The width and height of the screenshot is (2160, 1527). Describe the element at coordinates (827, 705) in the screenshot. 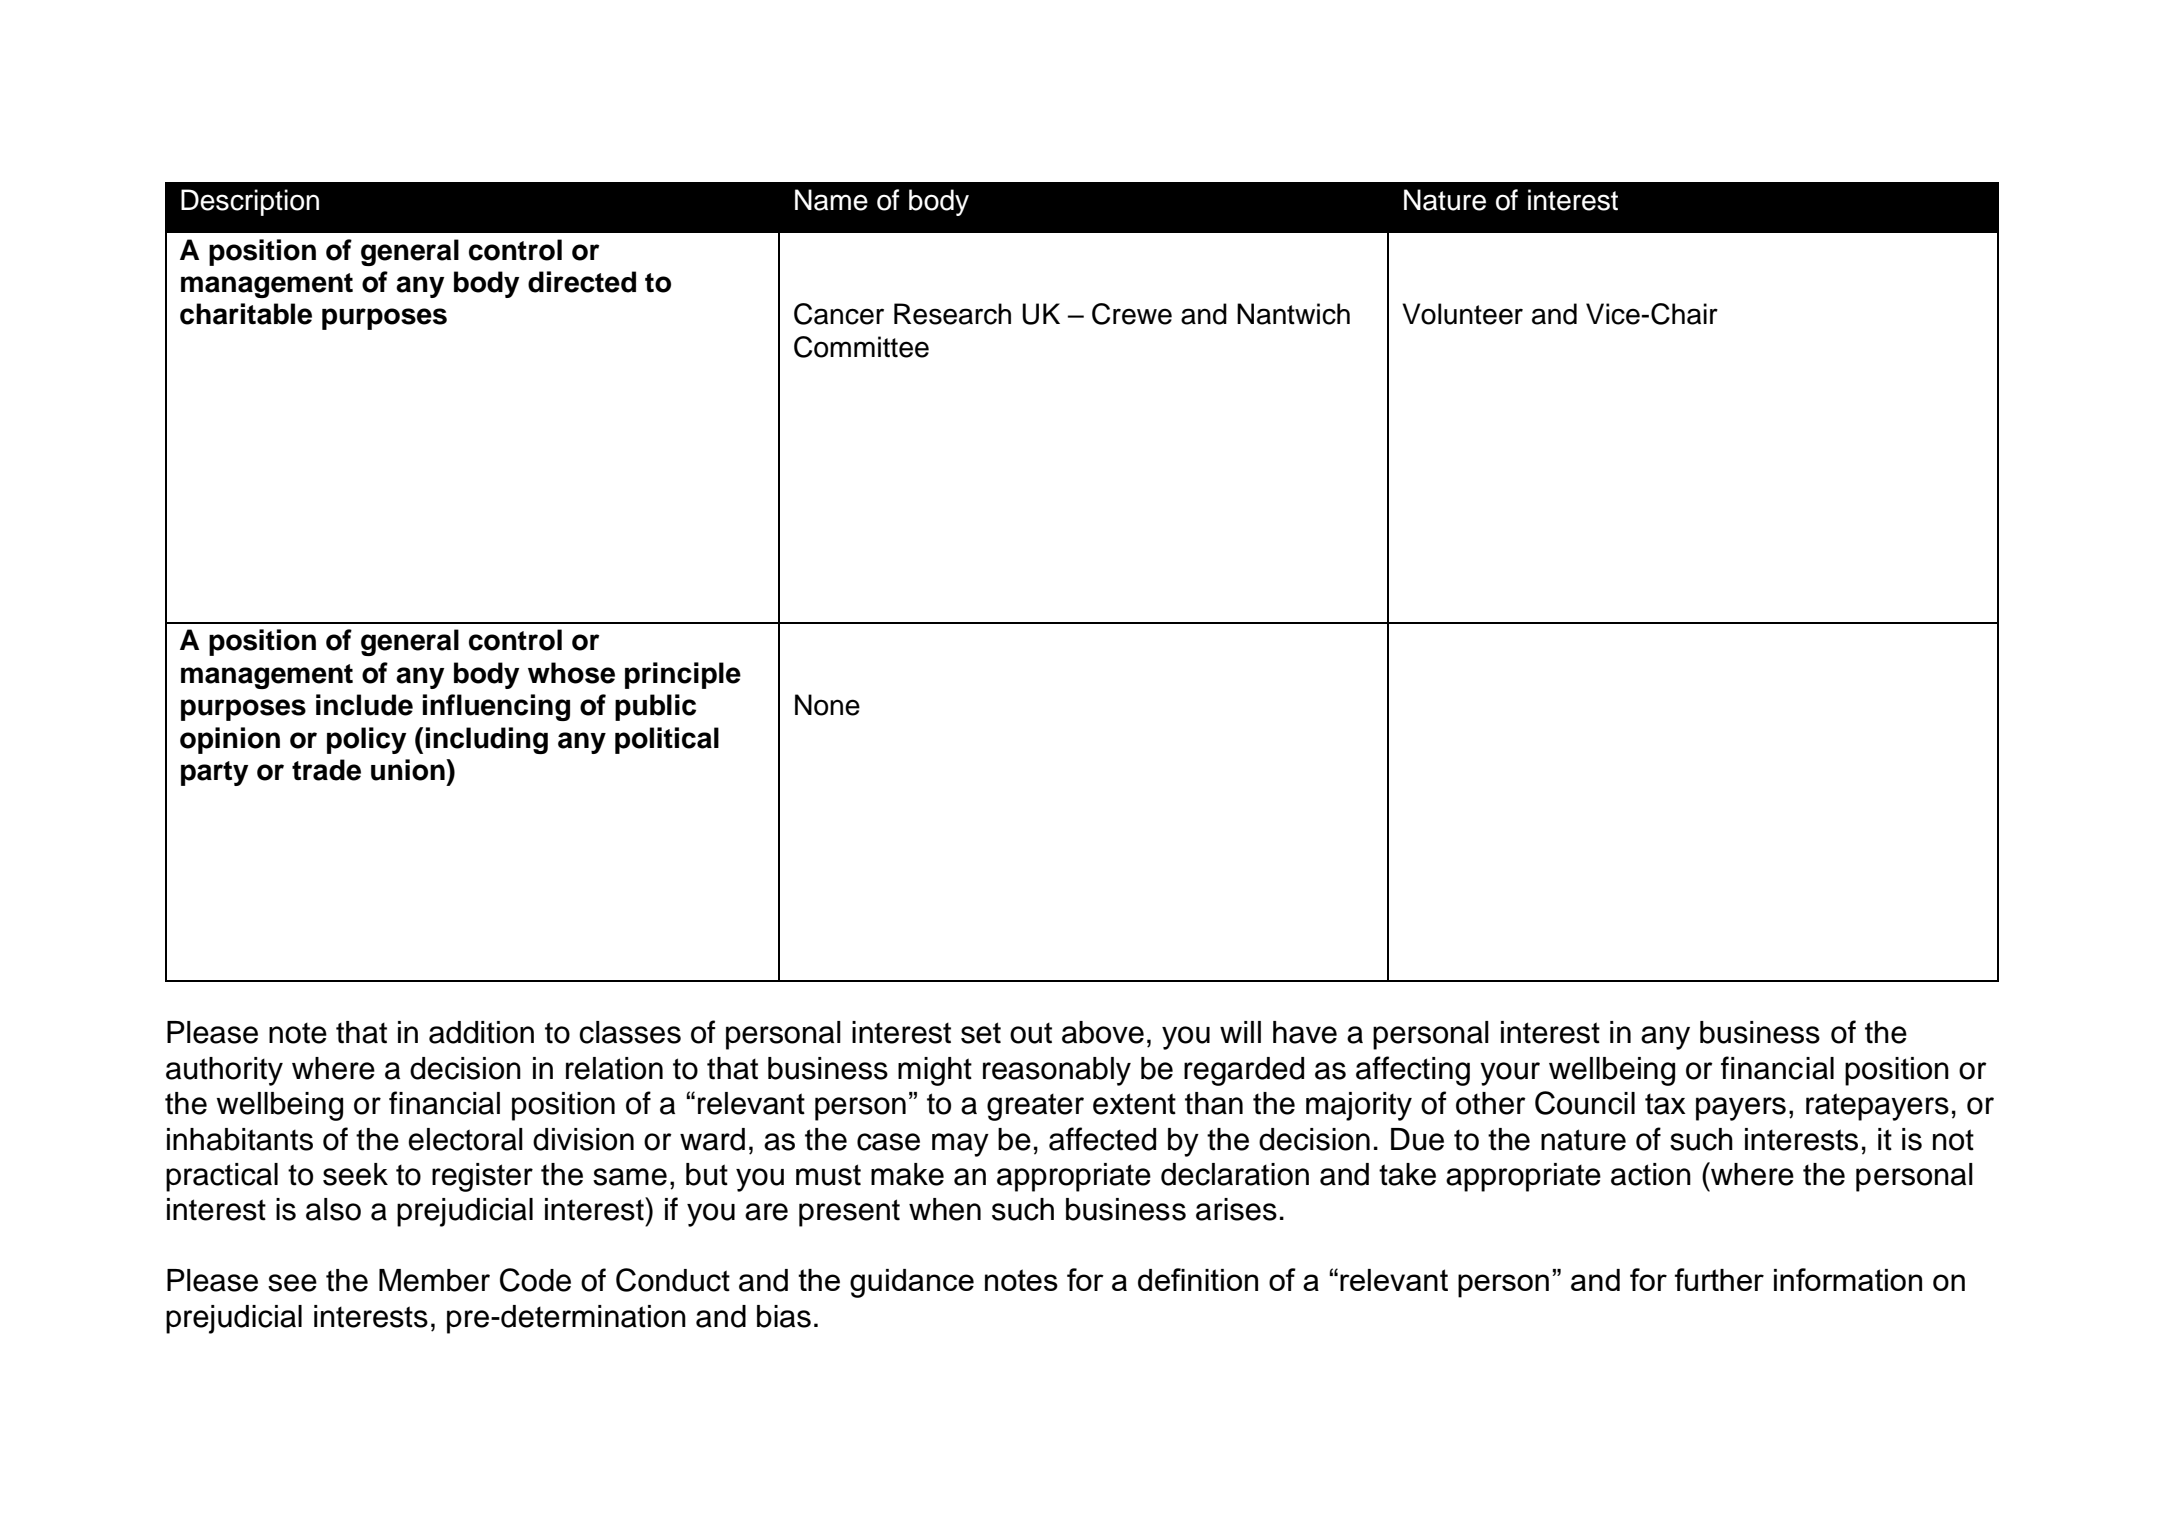

I see `None` at that location.
